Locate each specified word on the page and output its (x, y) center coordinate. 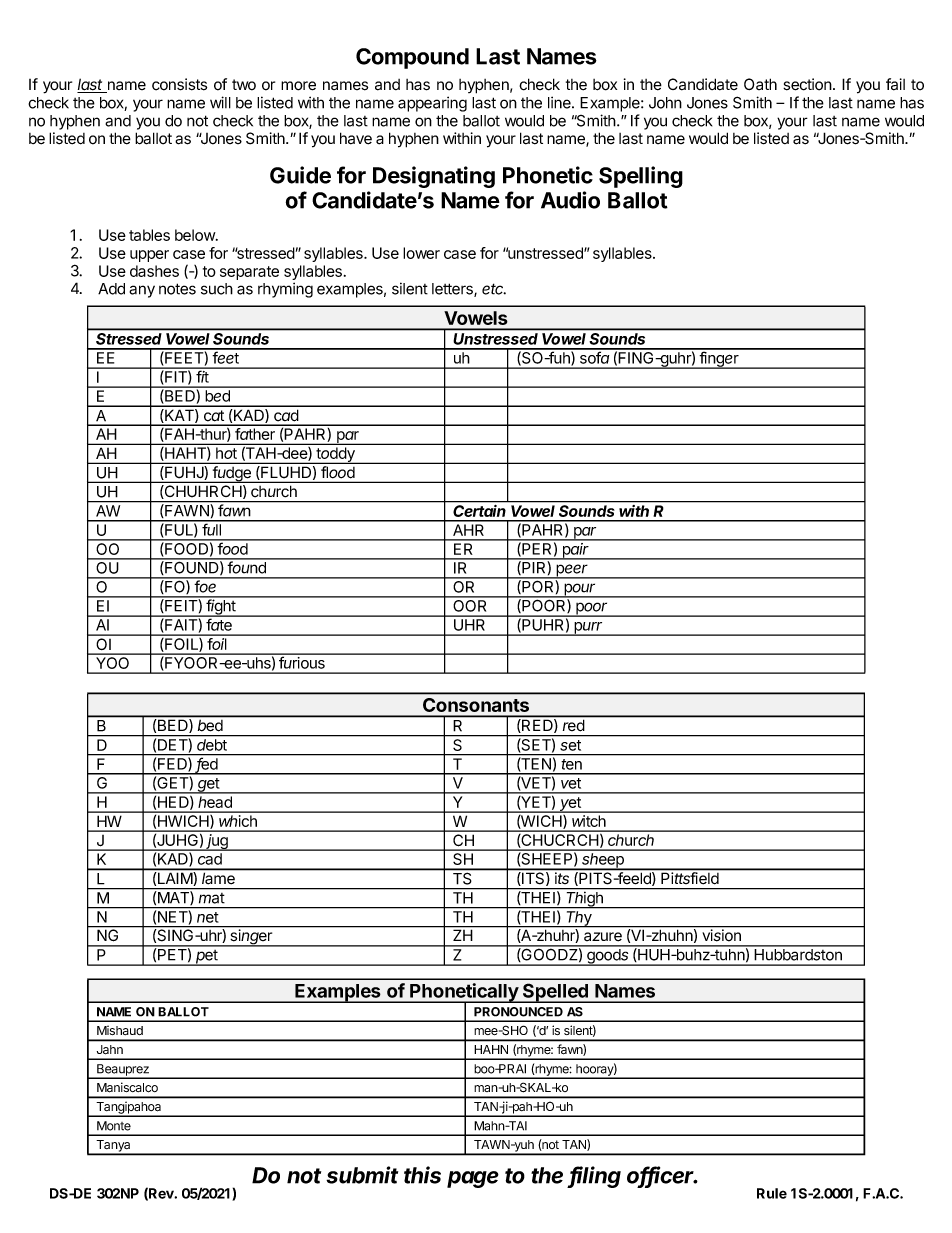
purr (588, 629)
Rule (772, 1193)
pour (580, 590)
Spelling (641, 177)
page (473, 1179)
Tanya (113, 1147)
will (220, 102)
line (560, 102)
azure (603, 937)
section (807, 84)
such (217, 289)
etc (494, 289)
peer (572, 571)
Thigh (585, 900)
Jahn (110, 1049)
